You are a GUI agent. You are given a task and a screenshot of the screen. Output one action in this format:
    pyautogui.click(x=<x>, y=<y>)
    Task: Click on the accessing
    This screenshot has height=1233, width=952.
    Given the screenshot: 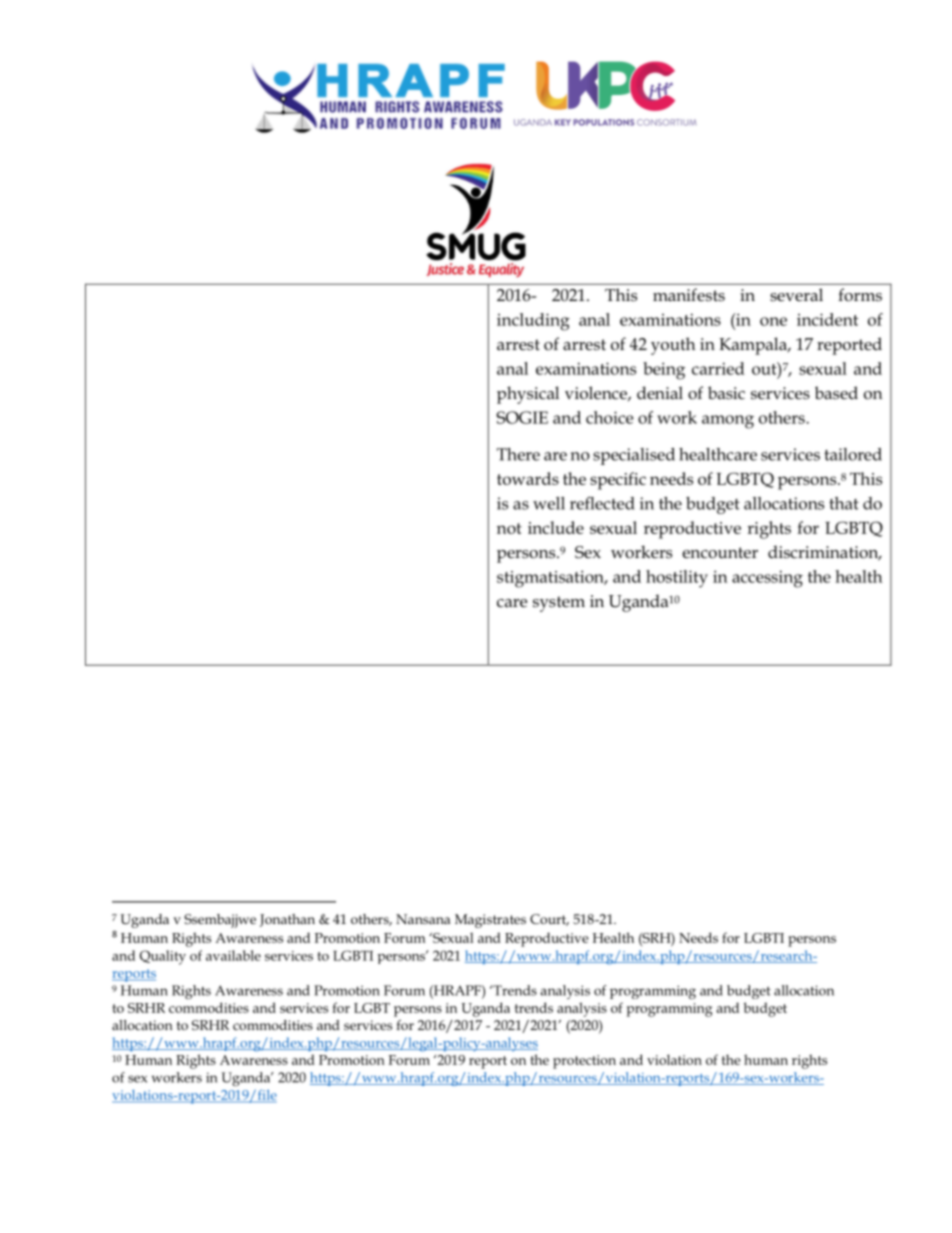 What is the action you would take?
    pyautogui.click(x=767, y=579)
